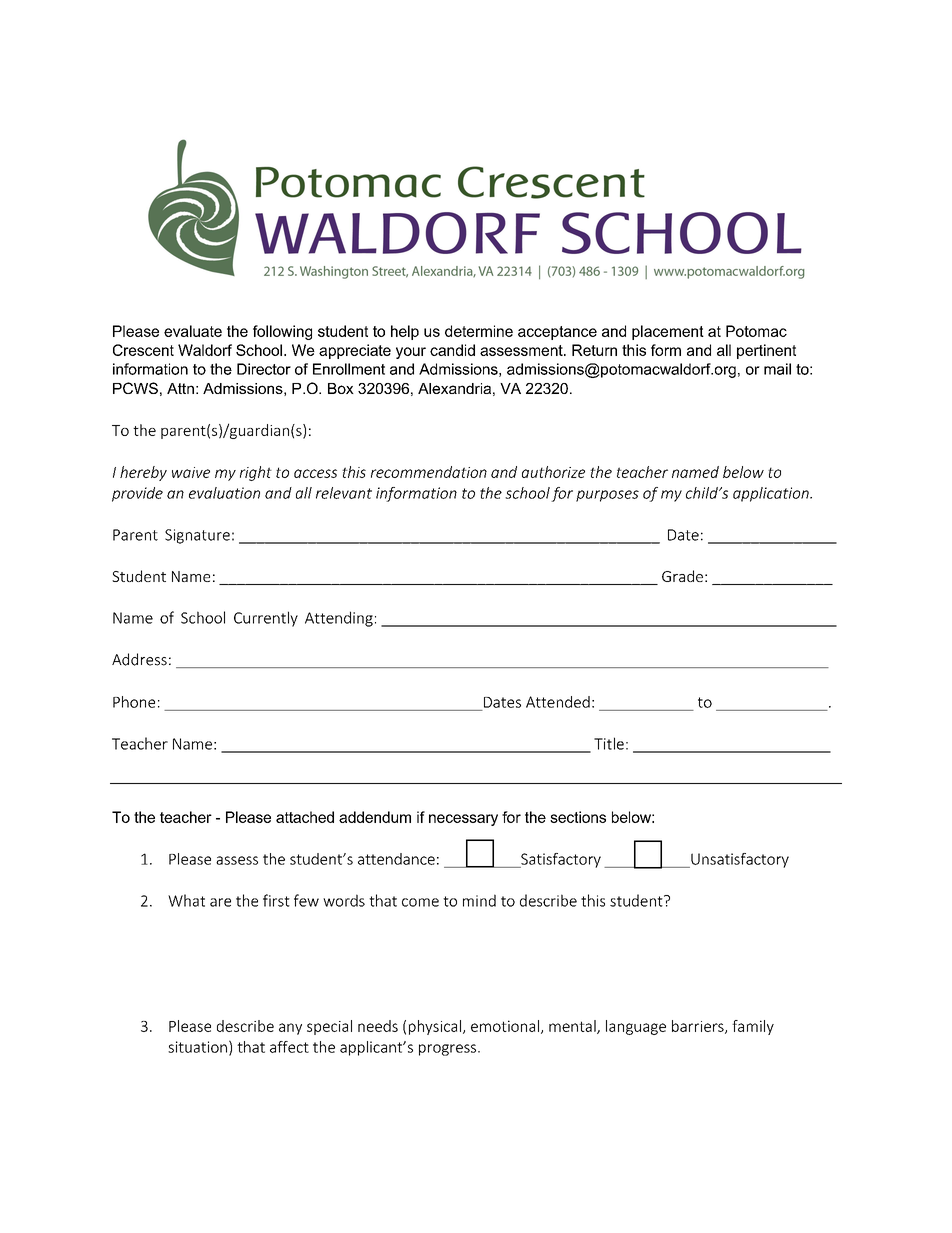 This document has width=952, height=1233. I want to click on necessary, so click(463, 820).
